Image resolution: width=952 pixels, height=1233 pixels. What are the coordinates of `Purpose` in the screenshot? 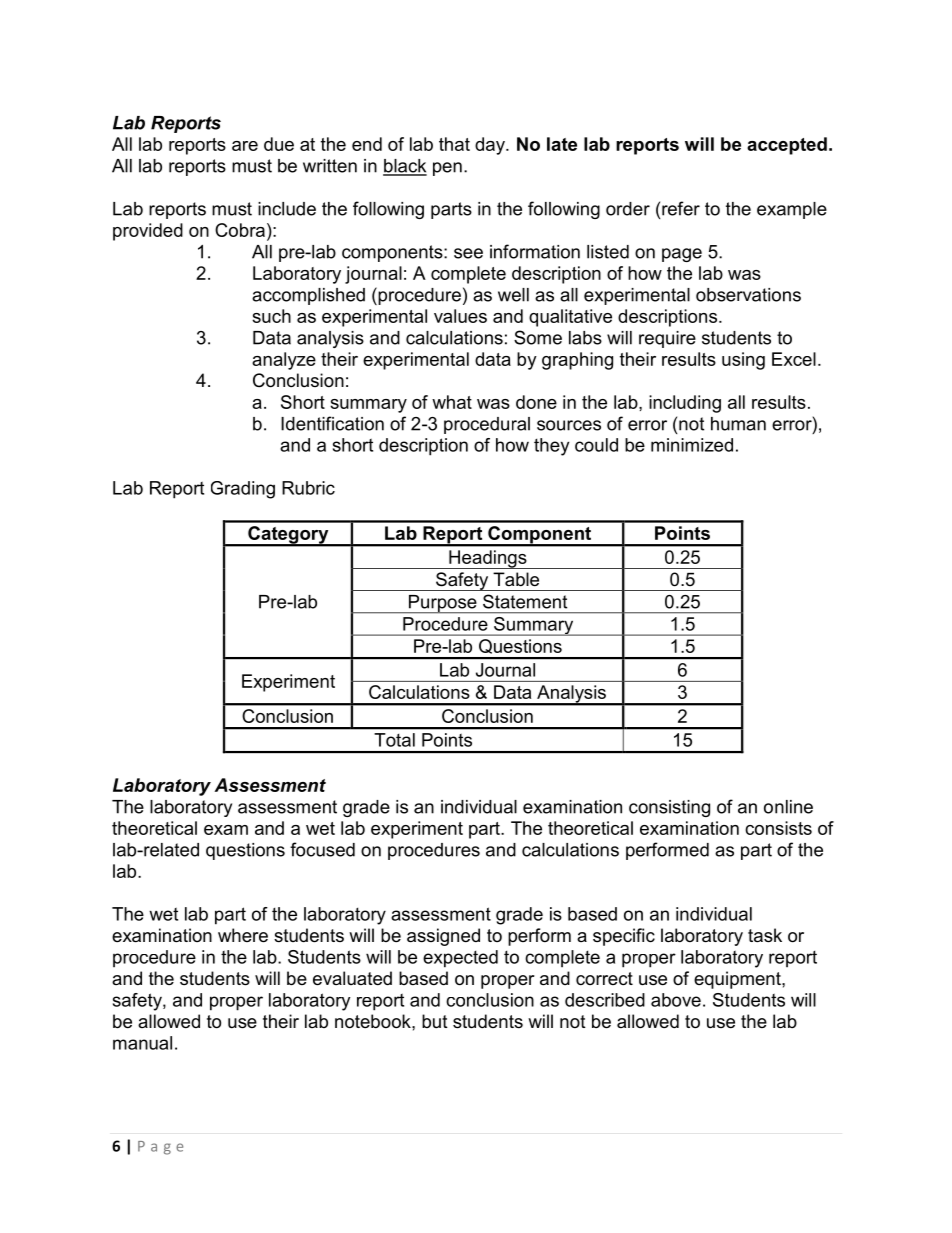 It's located at (443, 604).
